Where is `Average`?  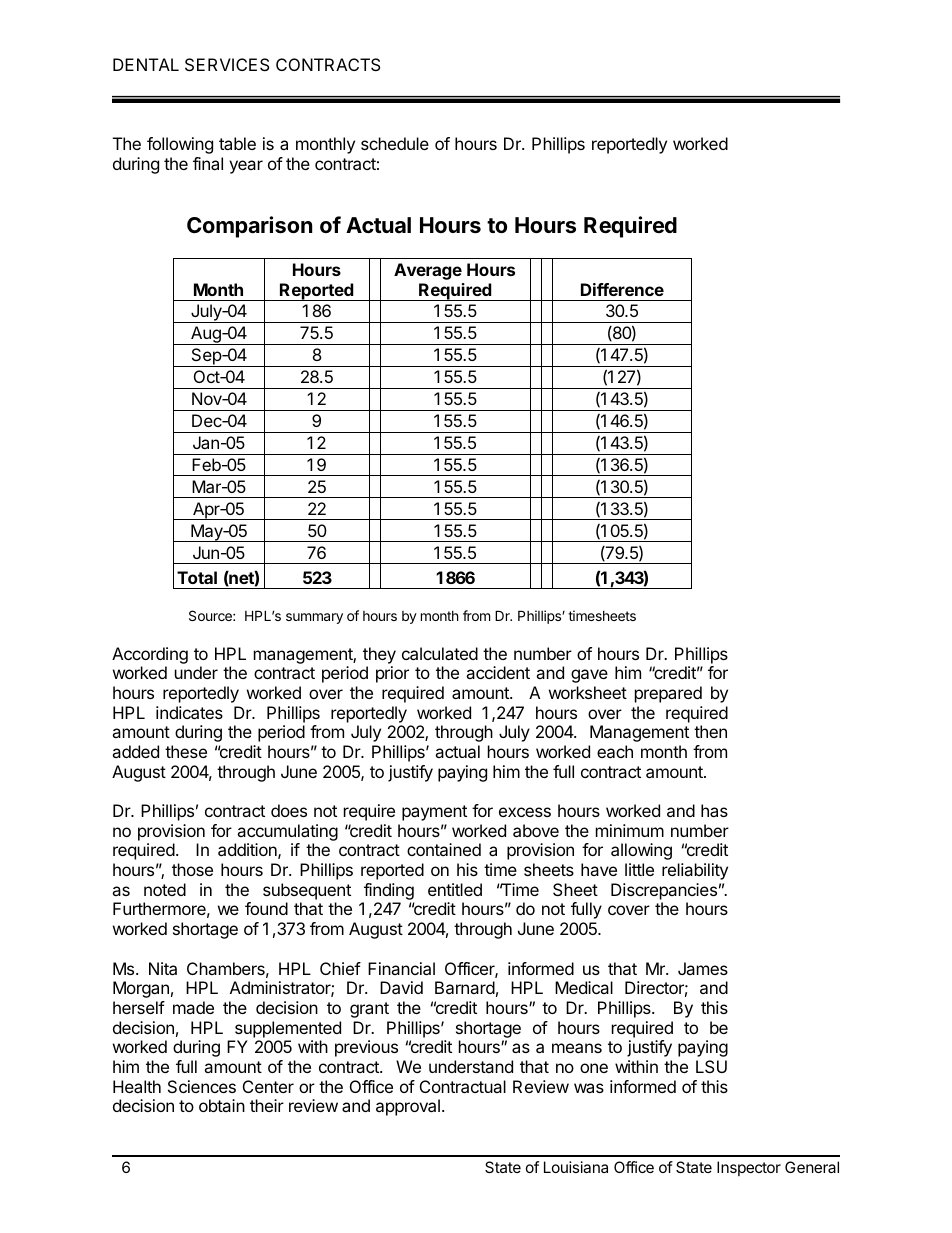 Average is located at coordinates (428, 271).
